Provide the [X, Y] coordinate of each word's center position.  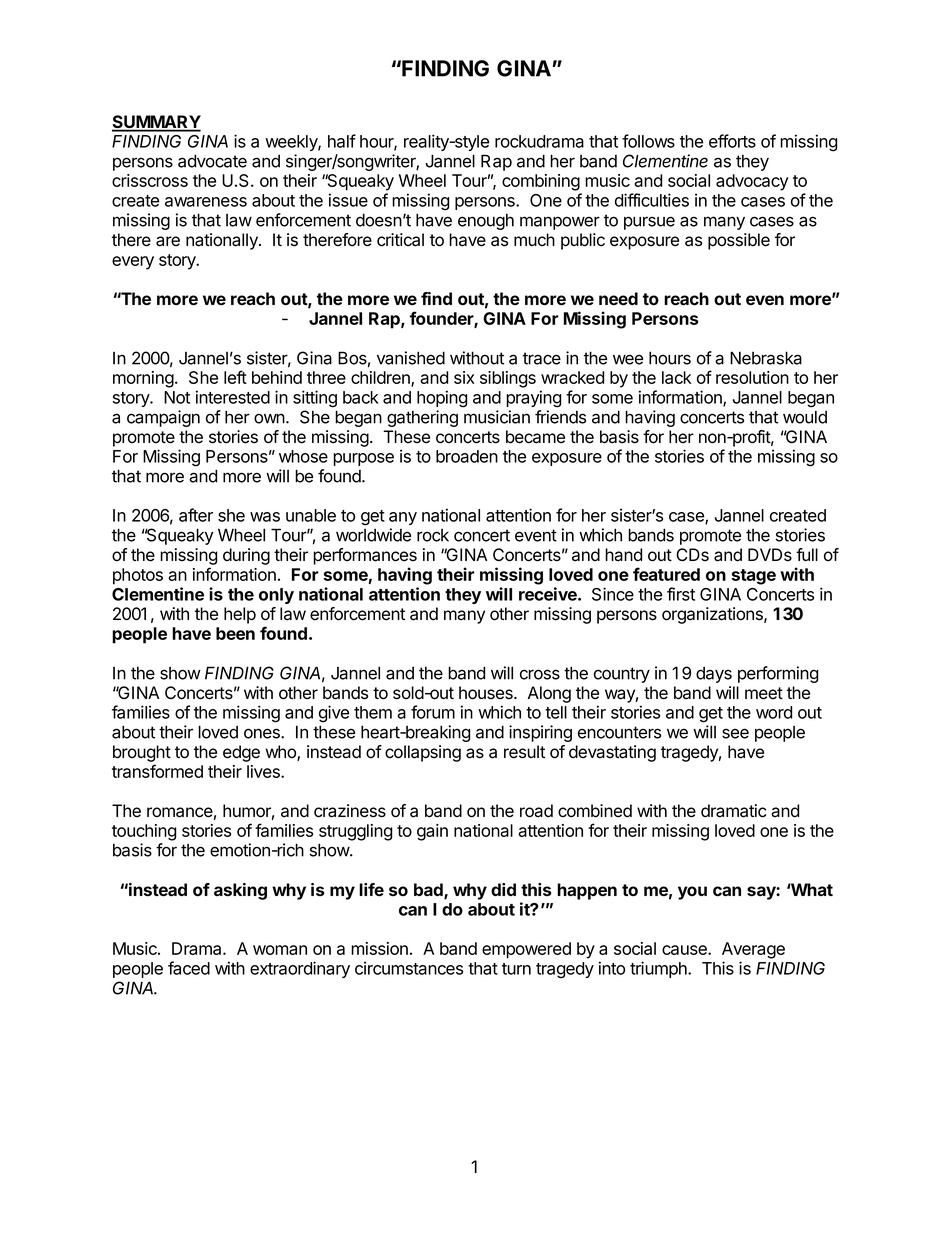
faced [189, 968]
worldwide [373, 535]
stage [753, 577]
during [246, 556]
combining [541, 182]
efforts [732, 141]
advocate [212, 161]
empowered [526, 950]
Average [753, 950]
